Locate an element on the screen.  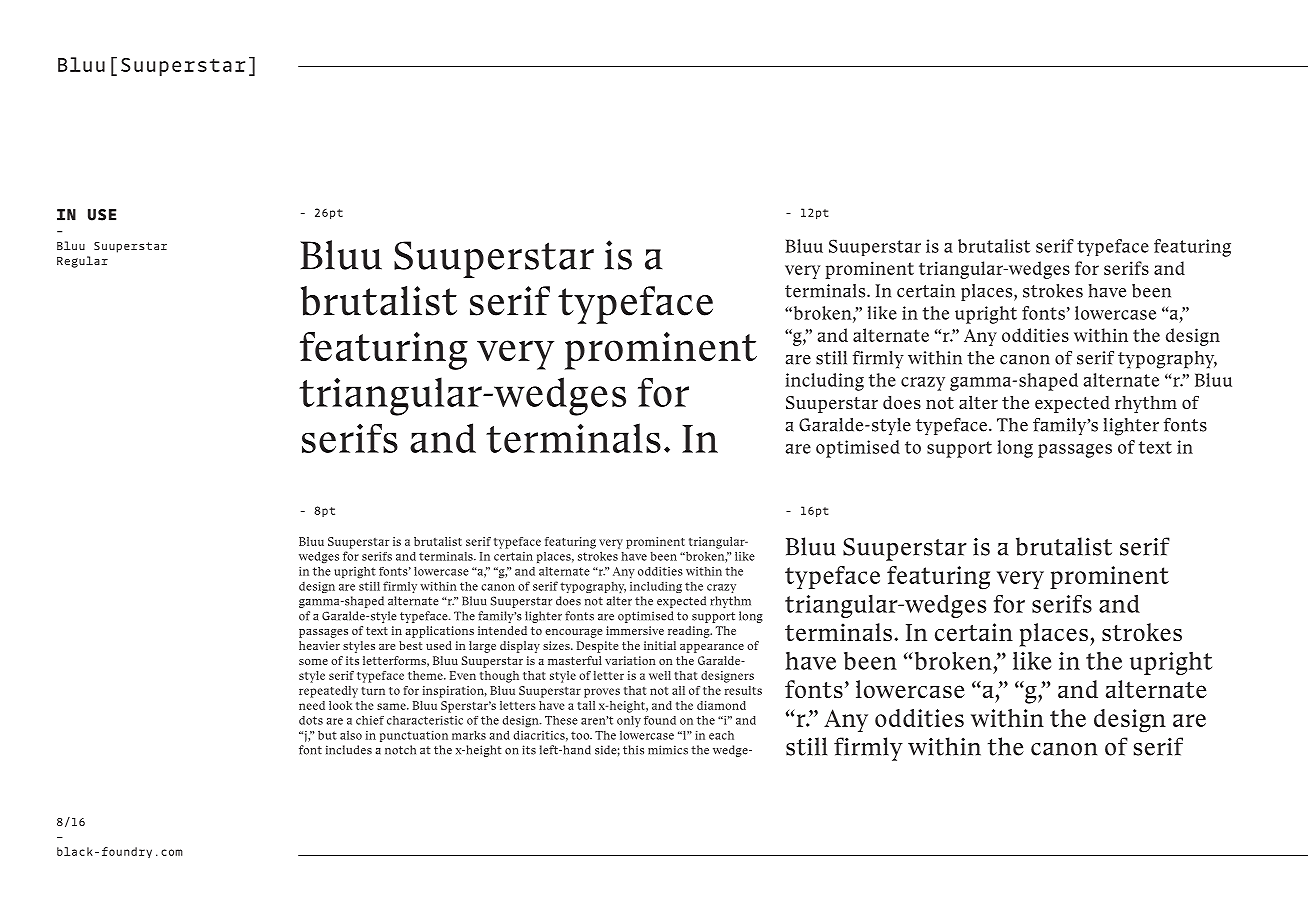
initial is located at coordinates (660, 645).
